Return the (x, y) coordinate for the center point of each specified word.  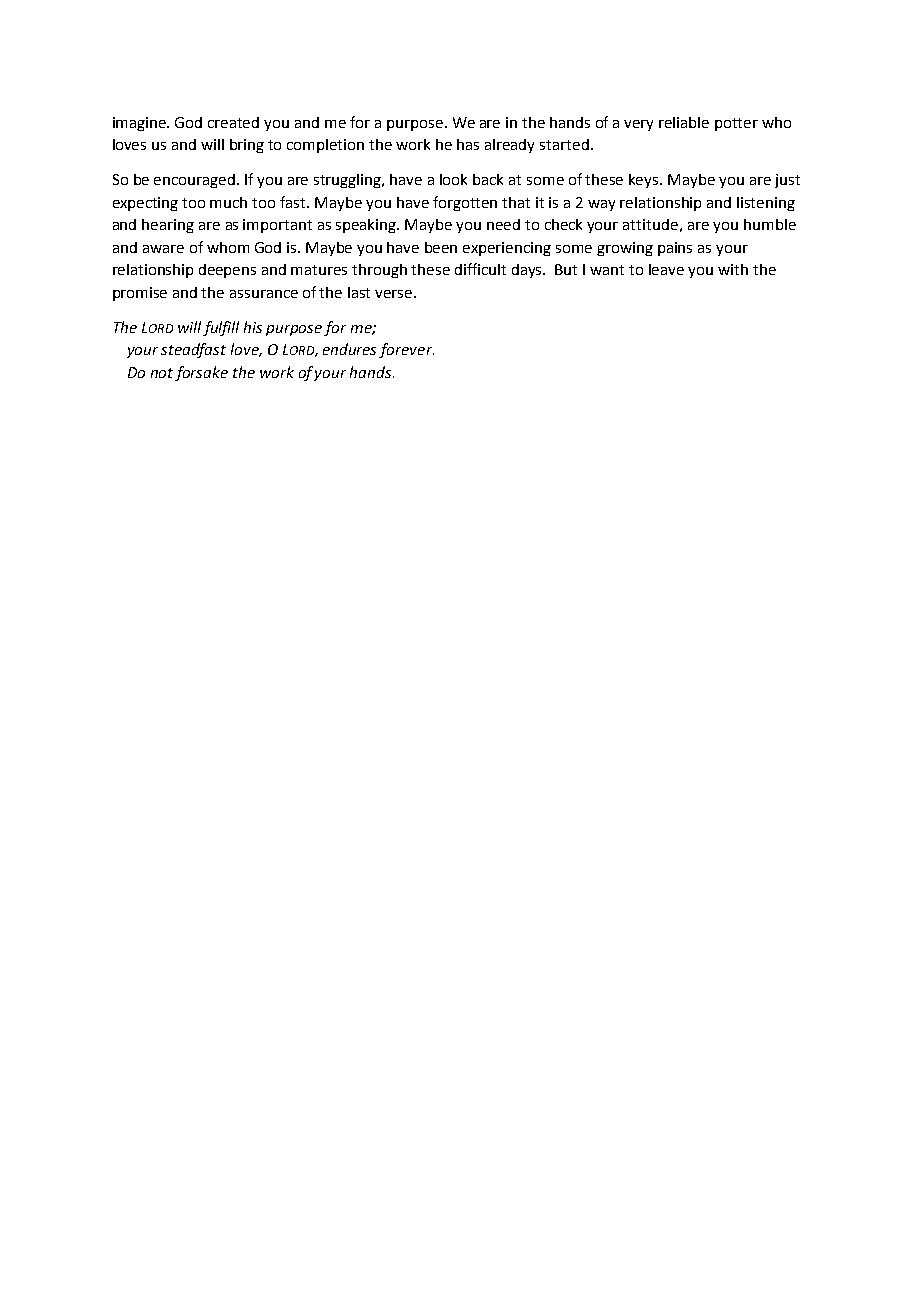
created (233, 122)
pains (675, 249)
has (468, 144)
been (441, 247)
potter (736, 124)
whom (228, 247)
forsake (201, 373)
